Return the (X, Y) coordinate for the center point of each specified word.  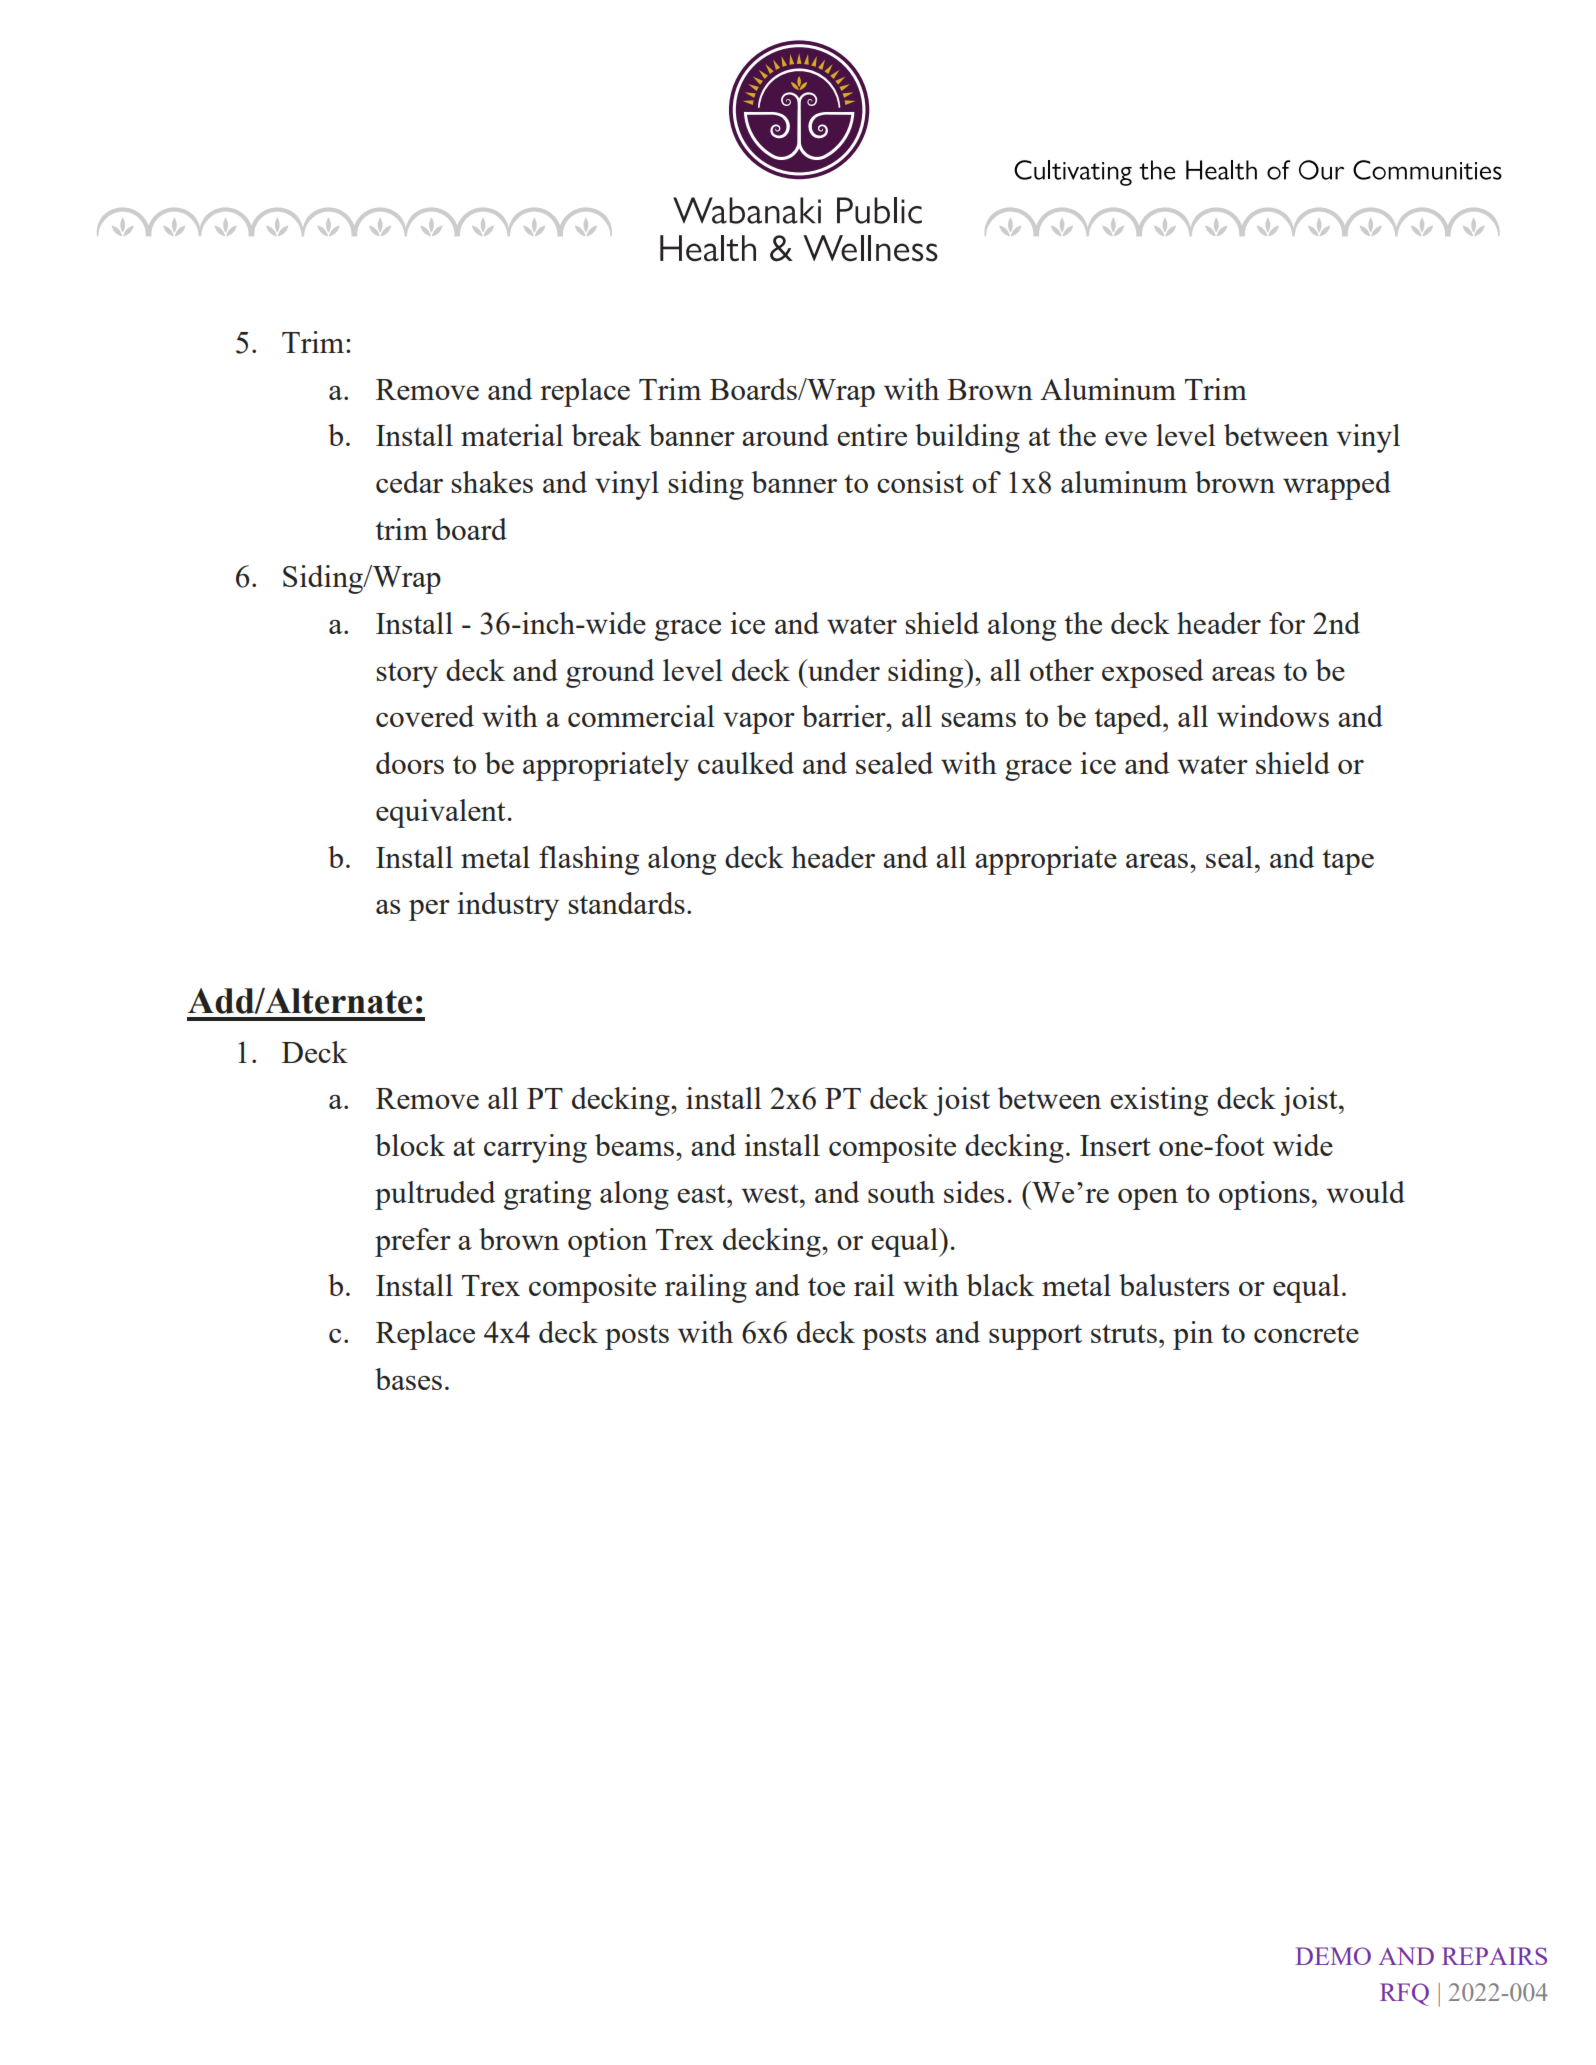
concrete (1306, 1333)
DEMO (1333, 1956)
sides (974, 1192)
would (1365, 1192)
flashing (589, 860)
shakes (492, 482)
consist (920, 482)
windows (1273, 716)
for (1287, 623)
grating (547, 1195)
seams (979, 720)
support (1035, 1337)
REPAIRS (1494, 1956)
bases (408, 1379)
